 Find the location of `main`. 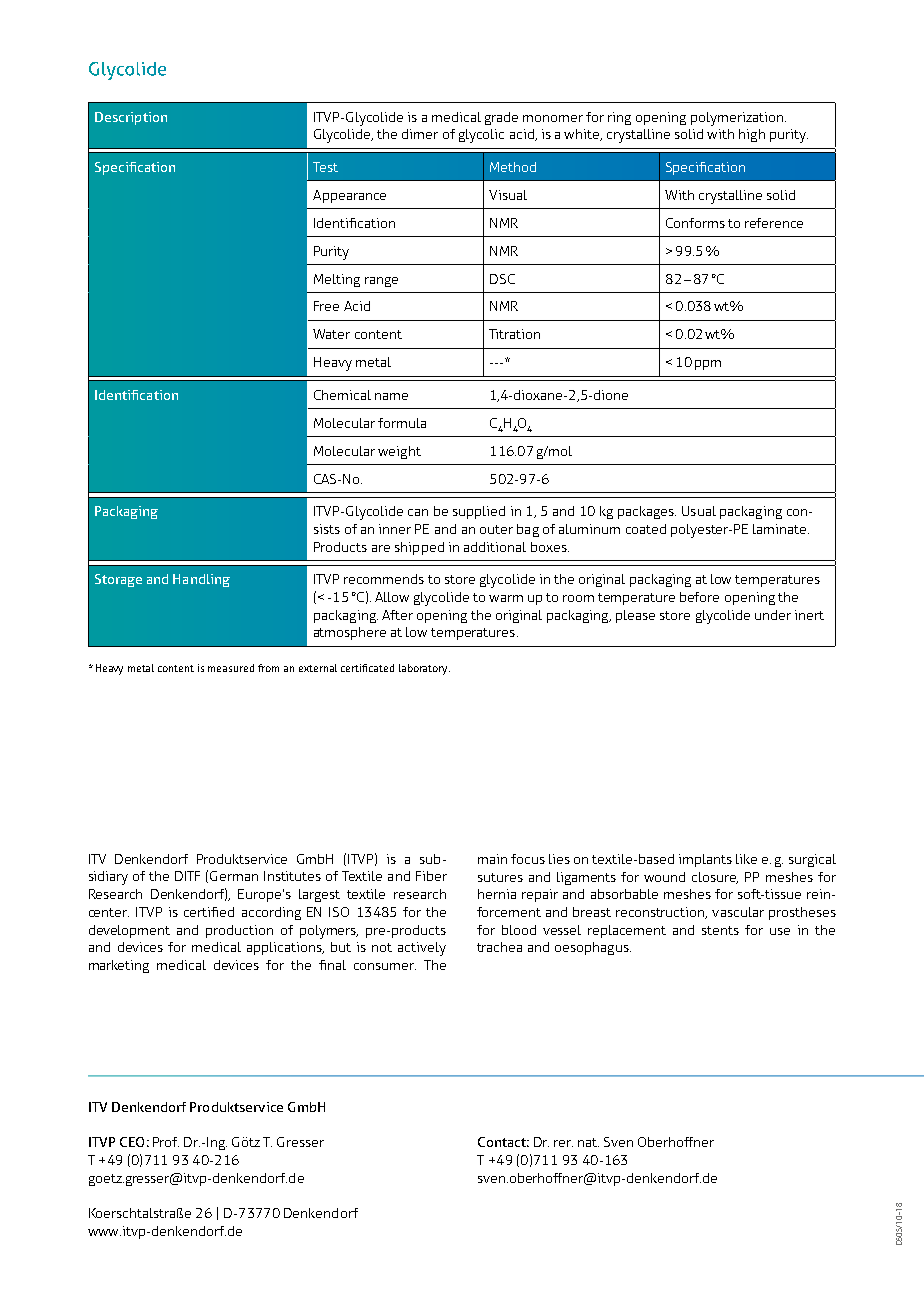

main is located at coordinates (492, 859).
